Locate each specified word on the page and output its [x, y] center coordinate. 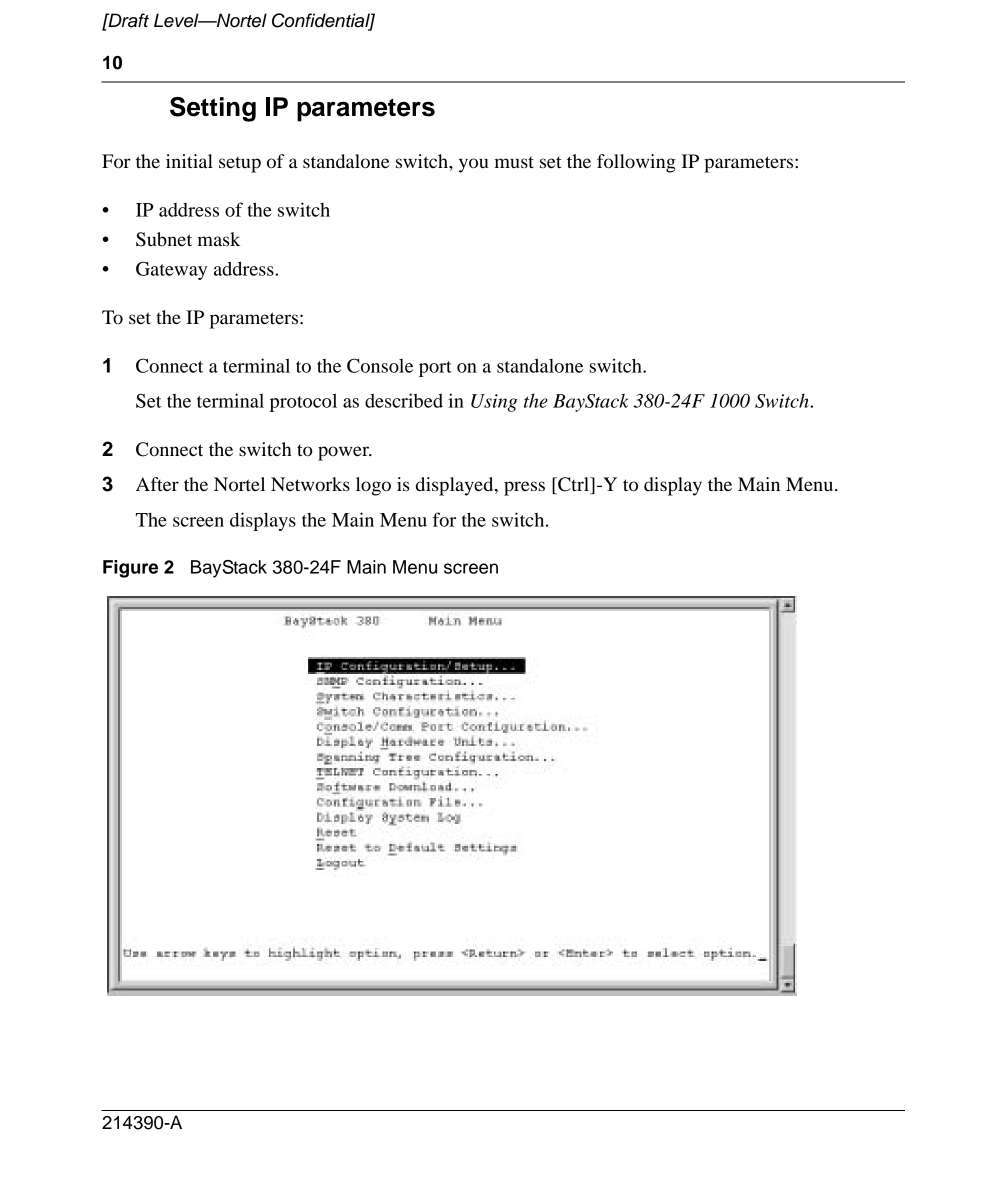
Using [494, 403]
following [636, 163]
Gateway [171, 270]
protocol [303, 402]
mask [218, 239]
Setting [213, 109]
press [524, 488]
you [474, 165]
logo [373, 486]
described [404, 400]
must [514, 162]
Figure [130, 569]
